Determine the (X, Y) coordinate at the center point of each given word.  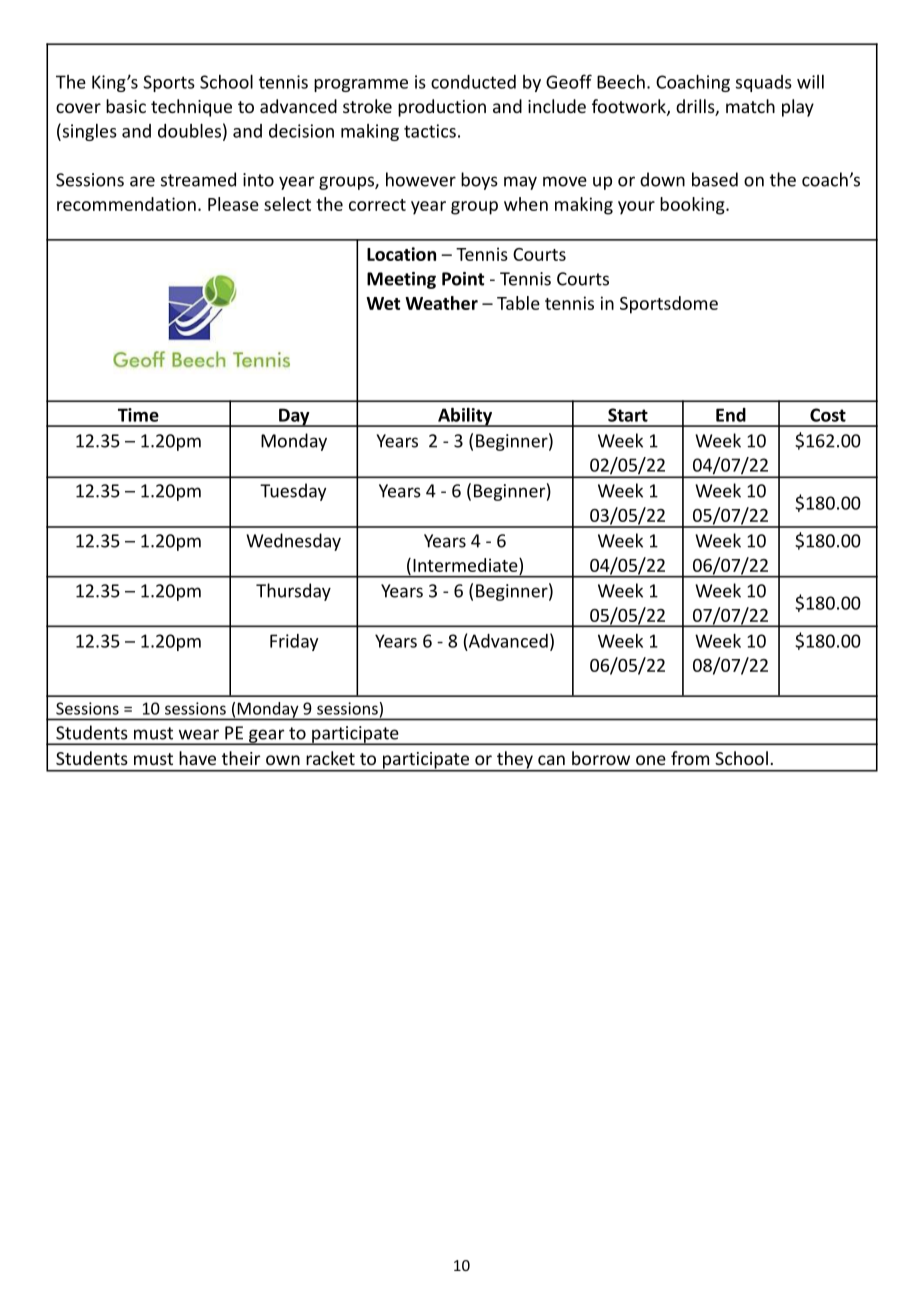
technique (191, 108)
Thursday (293, 592)
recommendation (126, 204)
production (442, 108)
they (515, 761)
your (636, 208)
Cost (828, 415)
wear (199, 734)
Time (138, 415)
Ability (465, 417)
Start (628, 415)
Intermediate (466, 565)
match (750, 106)
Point (463, 279)
